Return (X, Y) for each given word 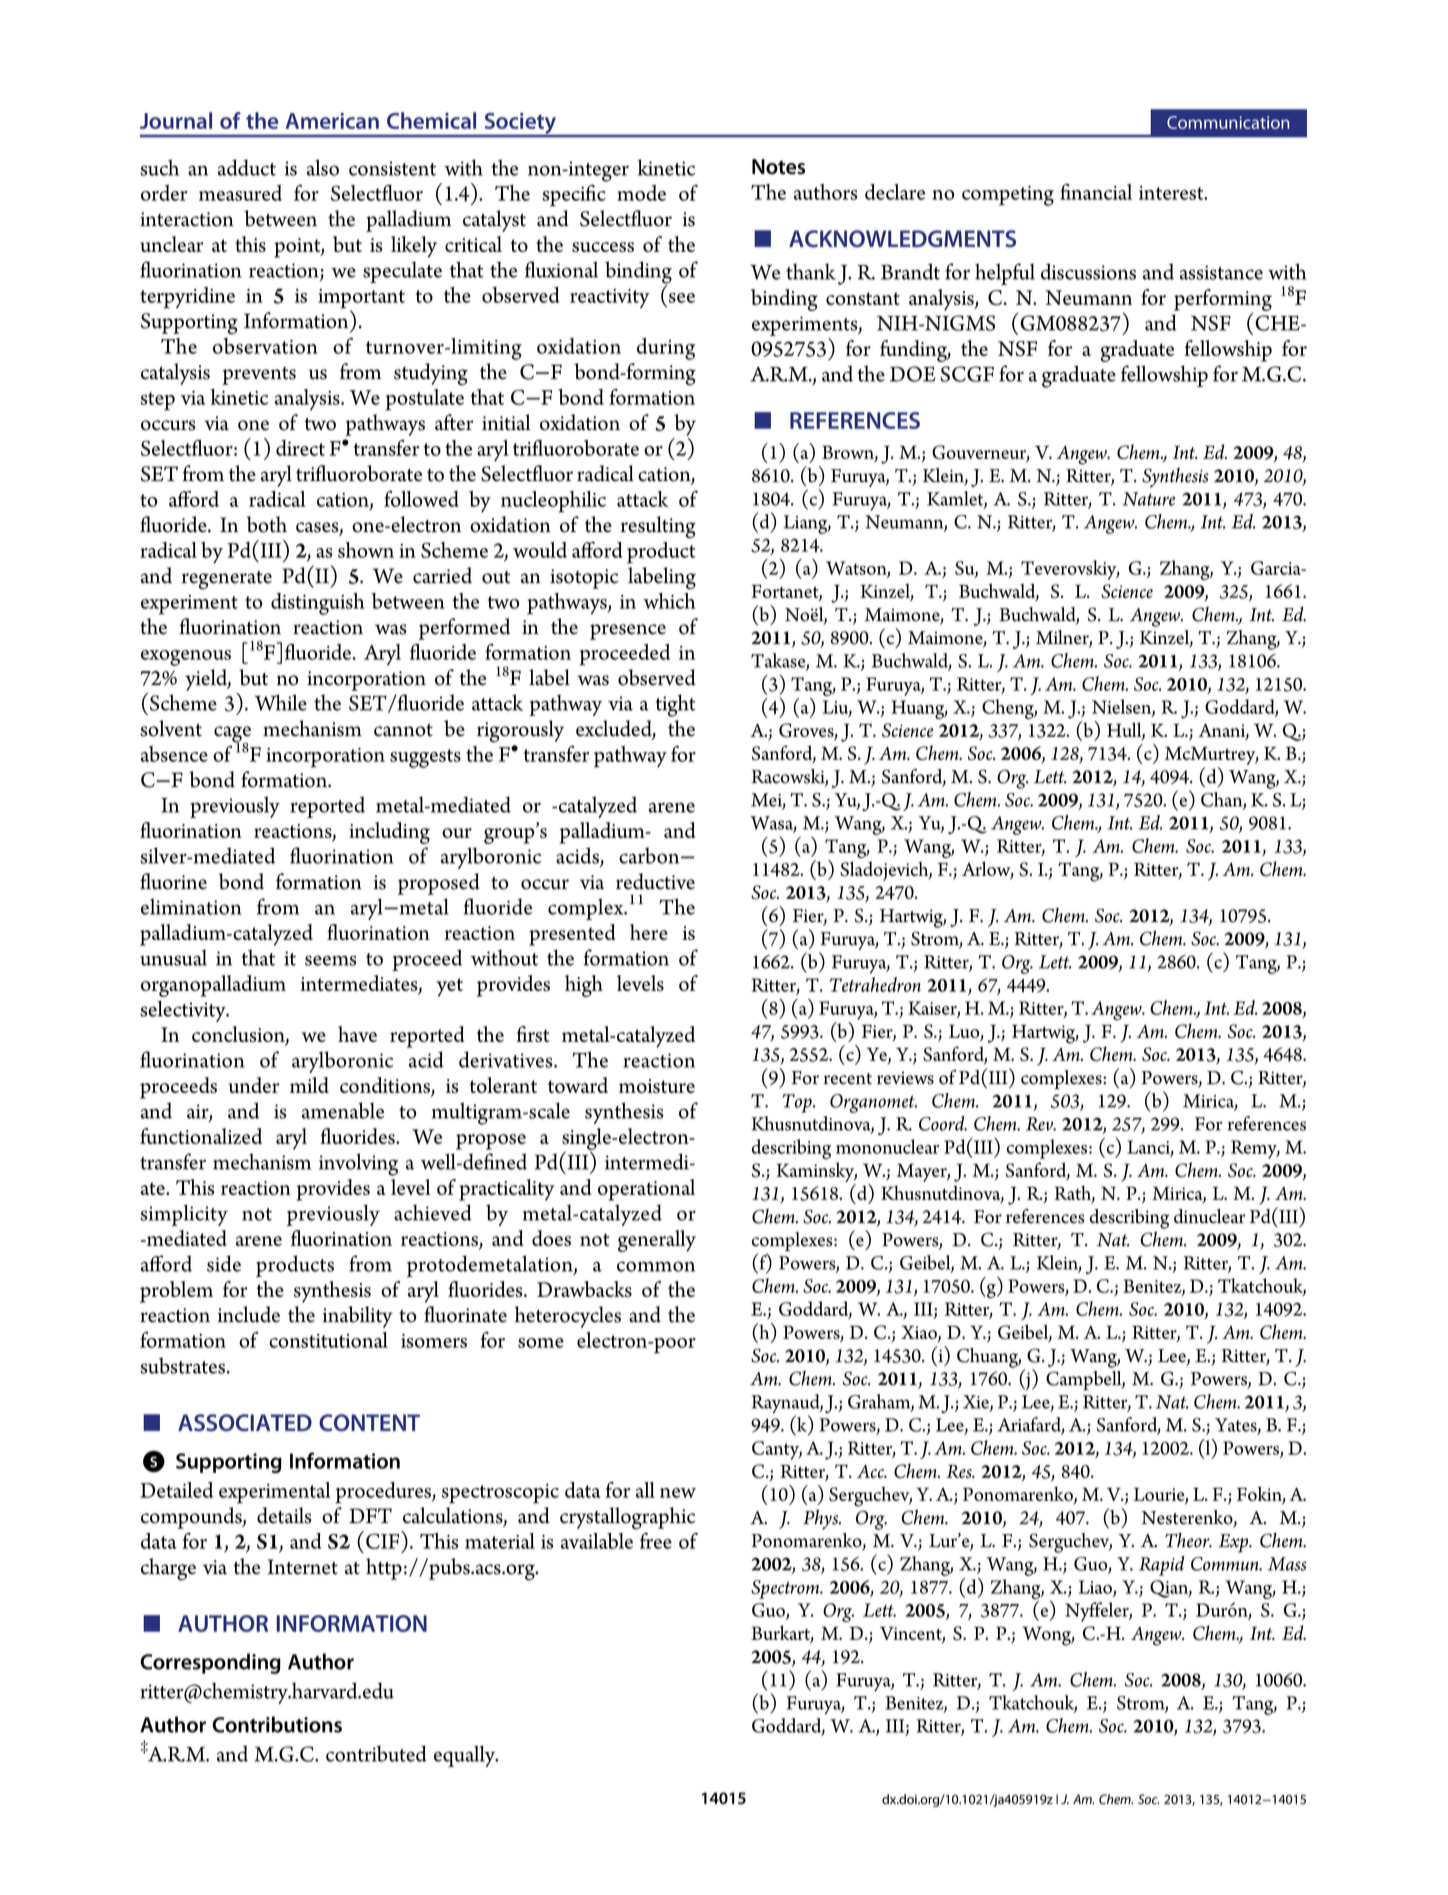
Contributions (277, 1724)
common (656, 1266)
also (323, 167)
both (266, 524)
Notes (778, 167)
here (649, 932)
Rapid (1162, 1566)
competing (1008, 196)
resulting (658, 527)
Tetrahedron (875, 984)
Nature (1149, 499)
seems (331, 960)
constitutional (328, 1340)
